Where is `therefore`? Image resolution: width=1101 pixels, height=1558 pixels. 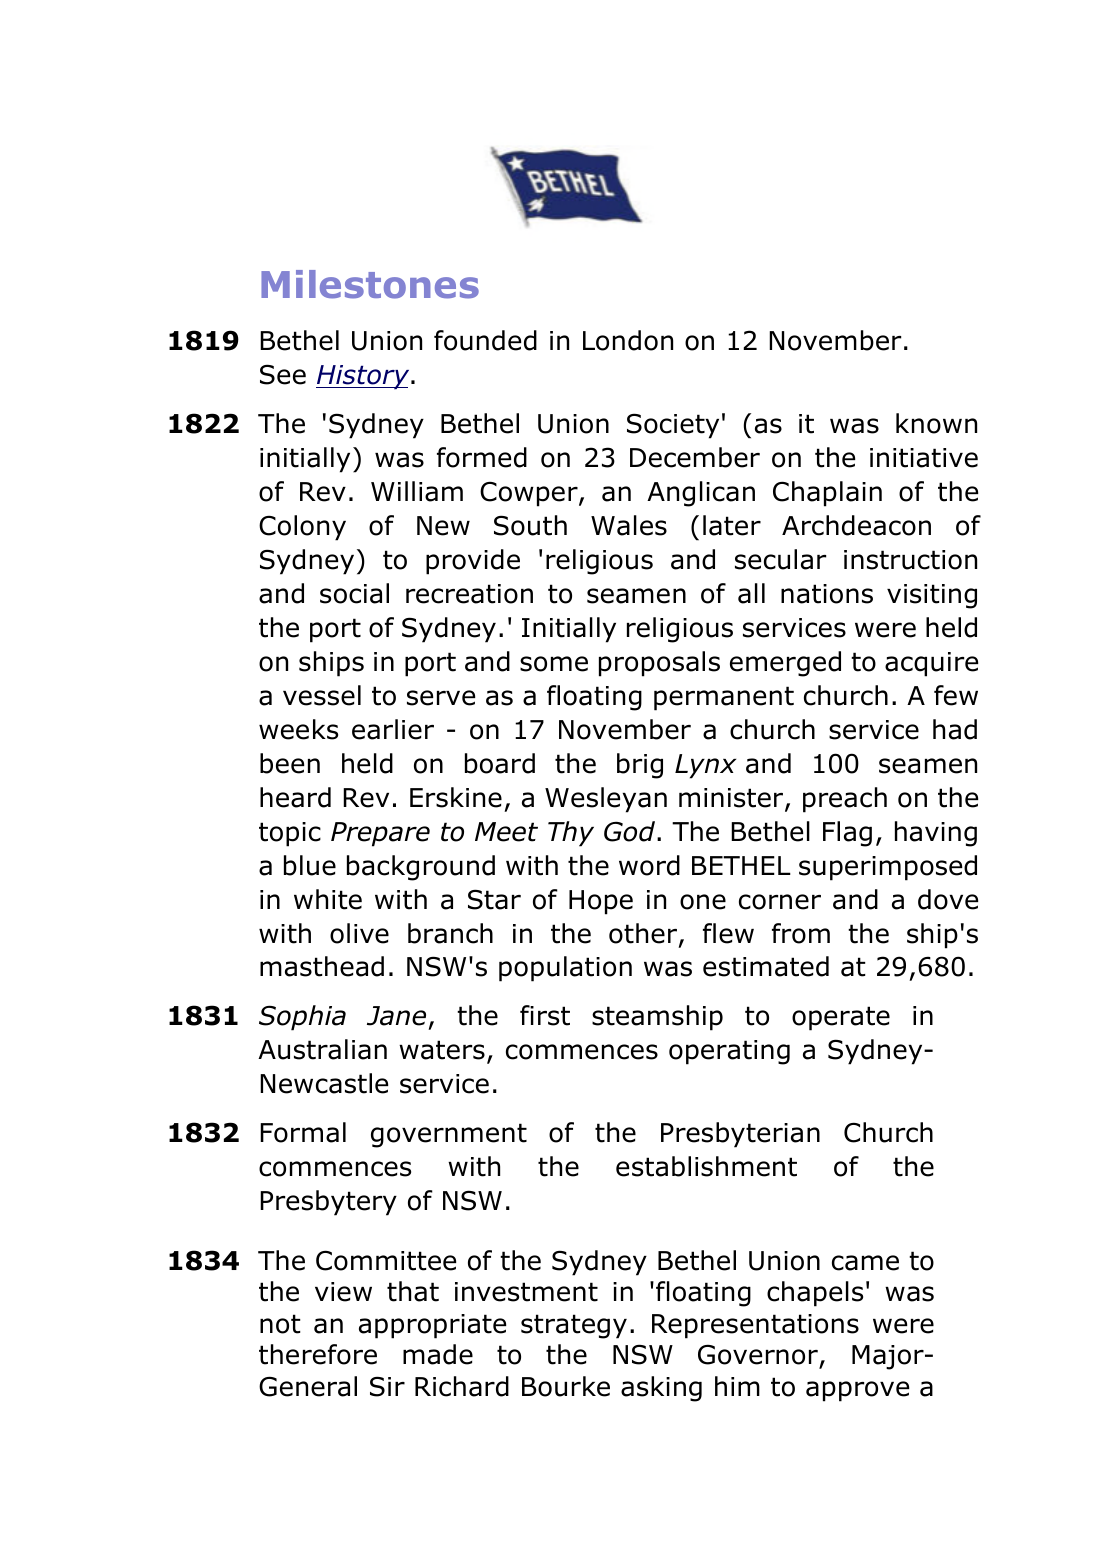 therefore is located at coordinates (318, 1354).
